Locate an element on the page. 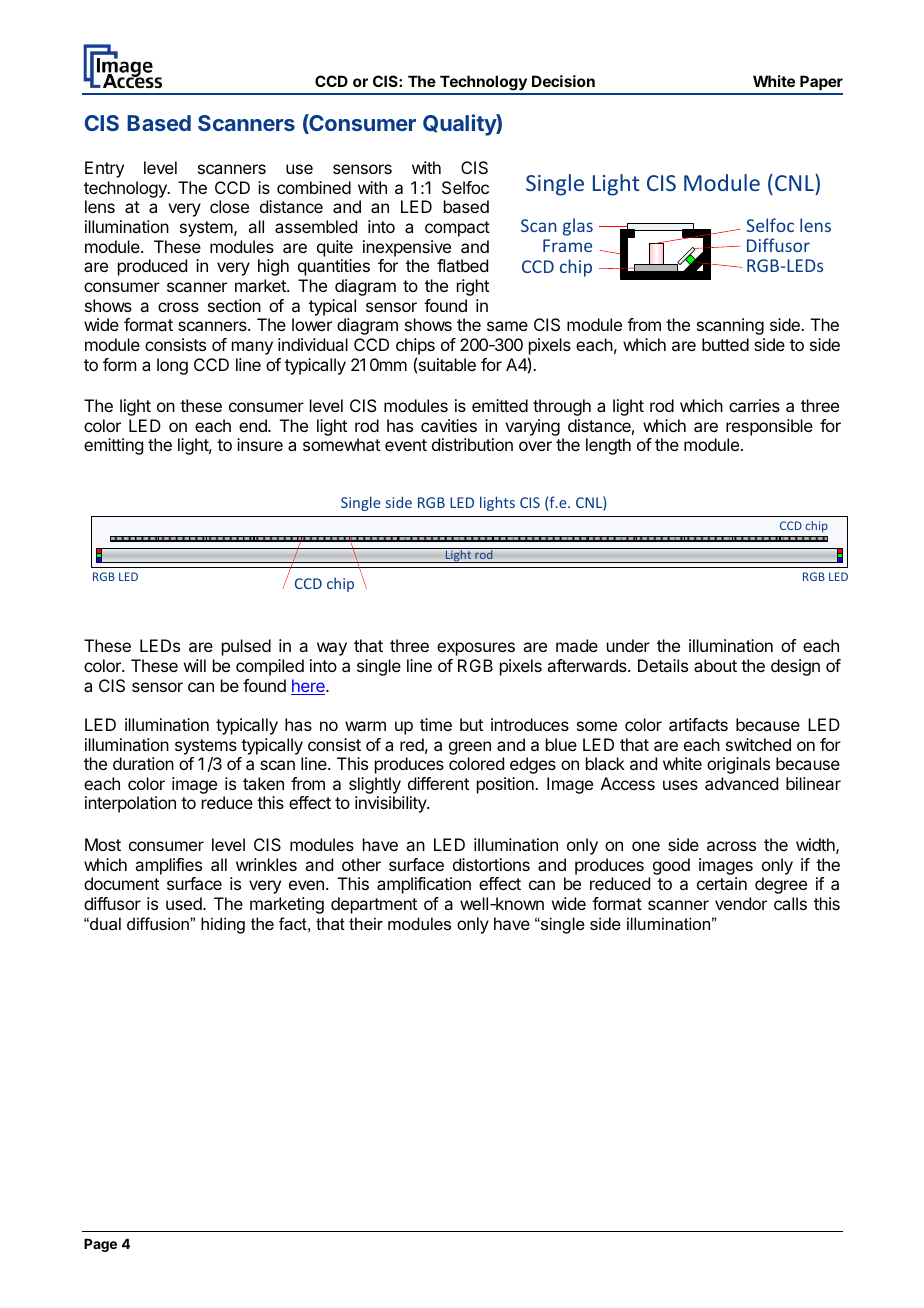 The width and height of the image is (924, 1308). long is located at coordinates (172, 366).
